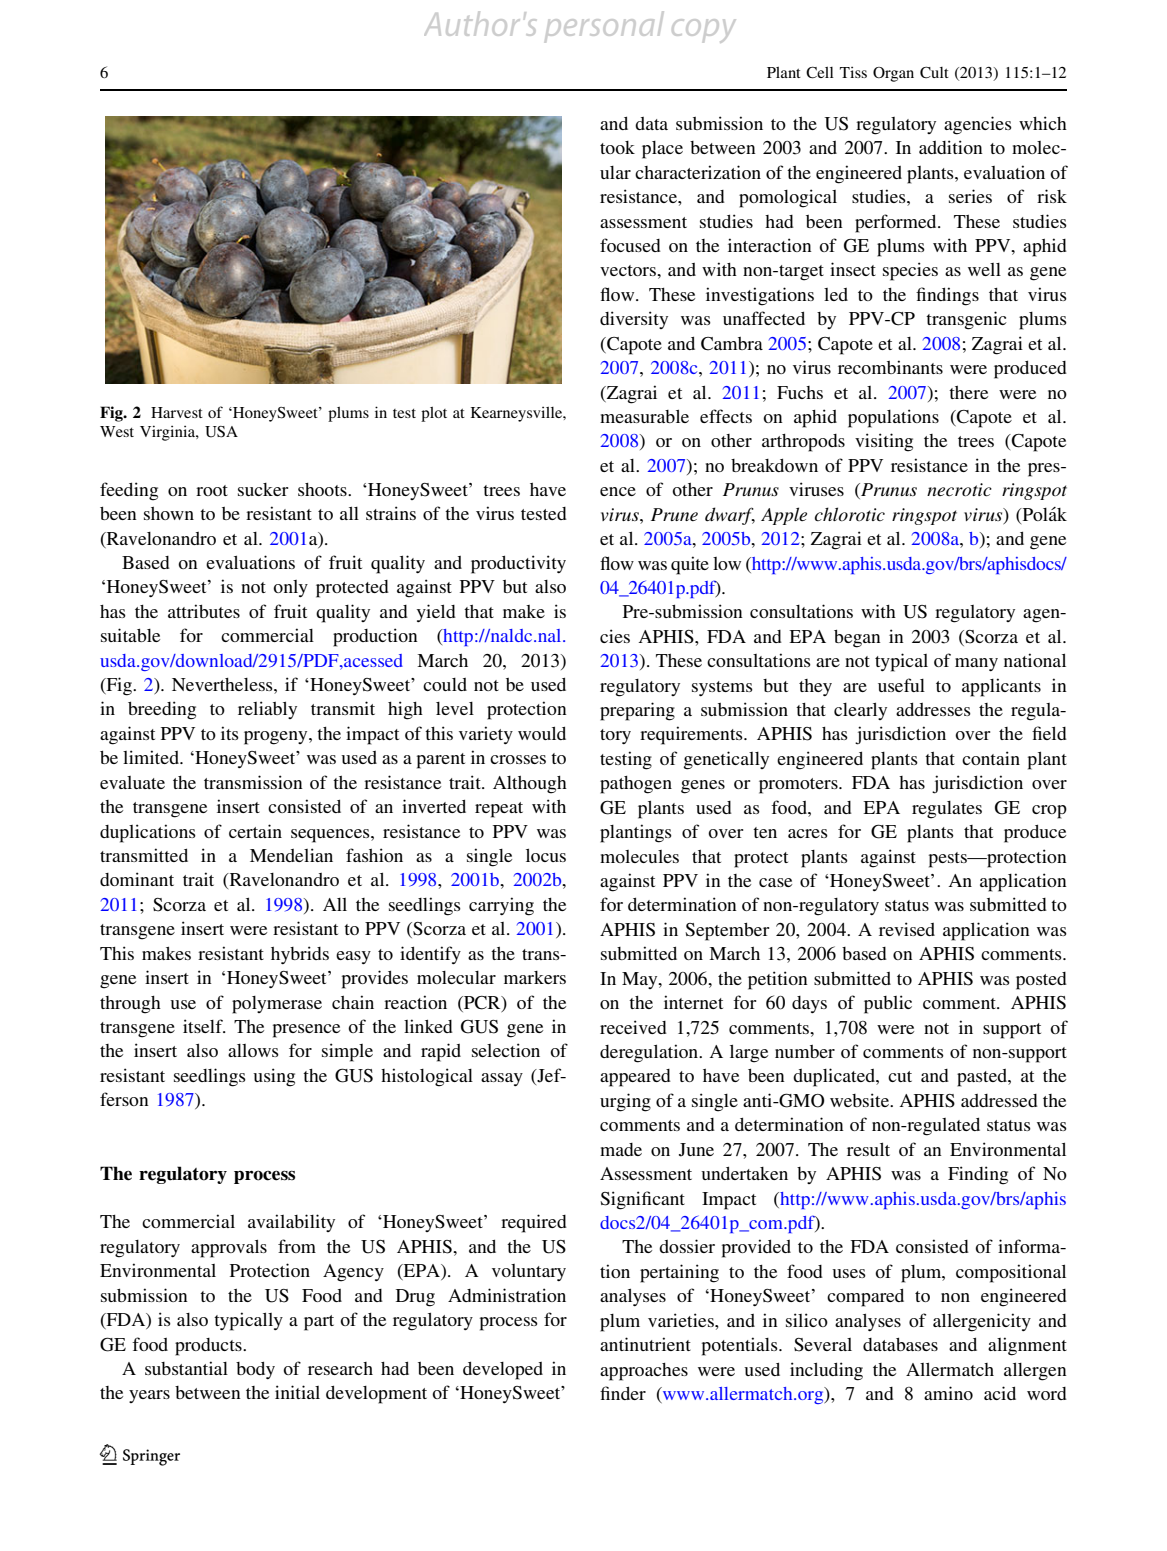 This screenshot has height=1551, width=1167. Describe the element at coordinates (204, 1026) in the screenshot. I see `itself` at that location.
